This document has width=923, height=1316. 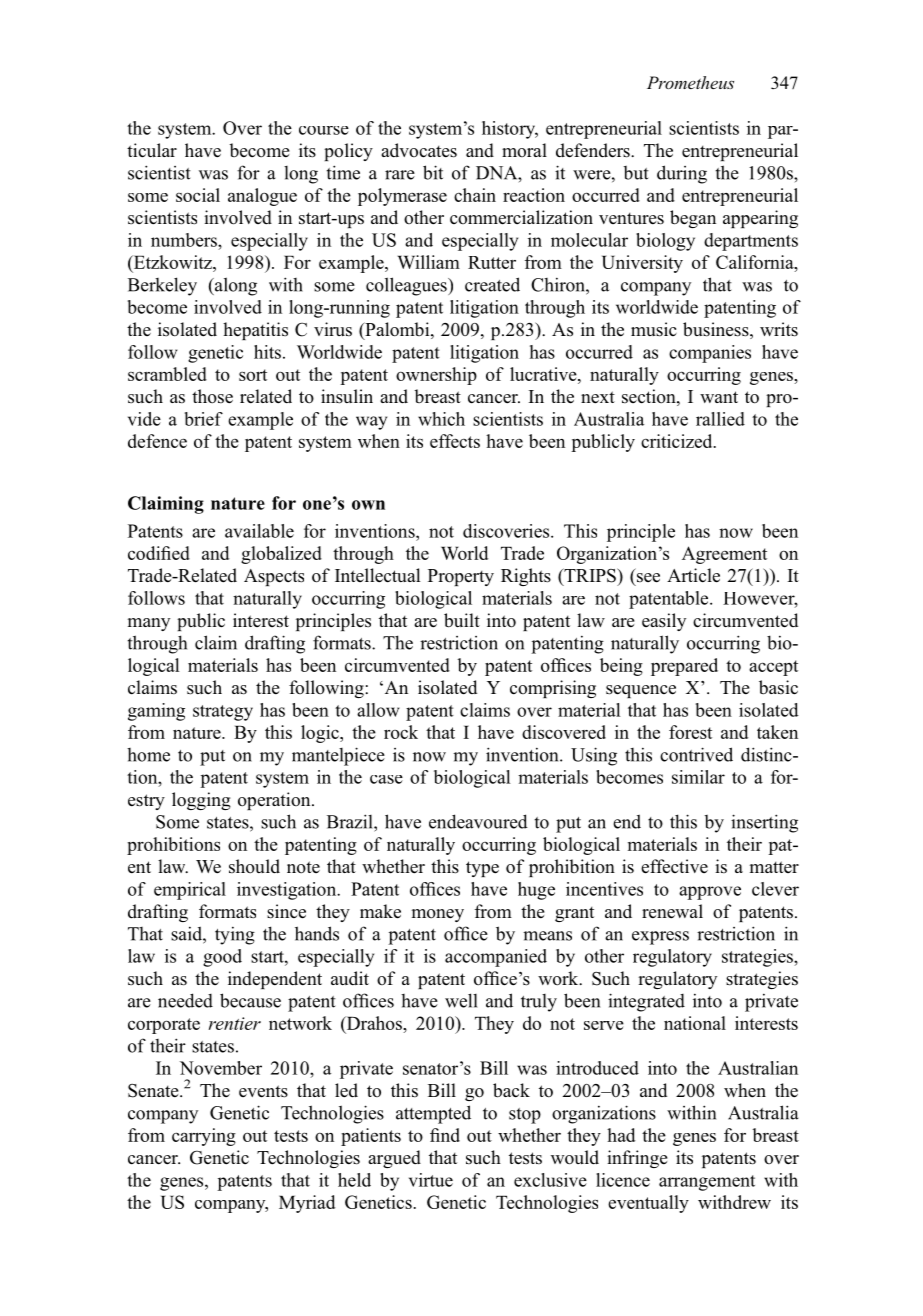 What do you see at coordinates (204, 419) in the document?
I see `brief` at bounding box center [204, 419].
